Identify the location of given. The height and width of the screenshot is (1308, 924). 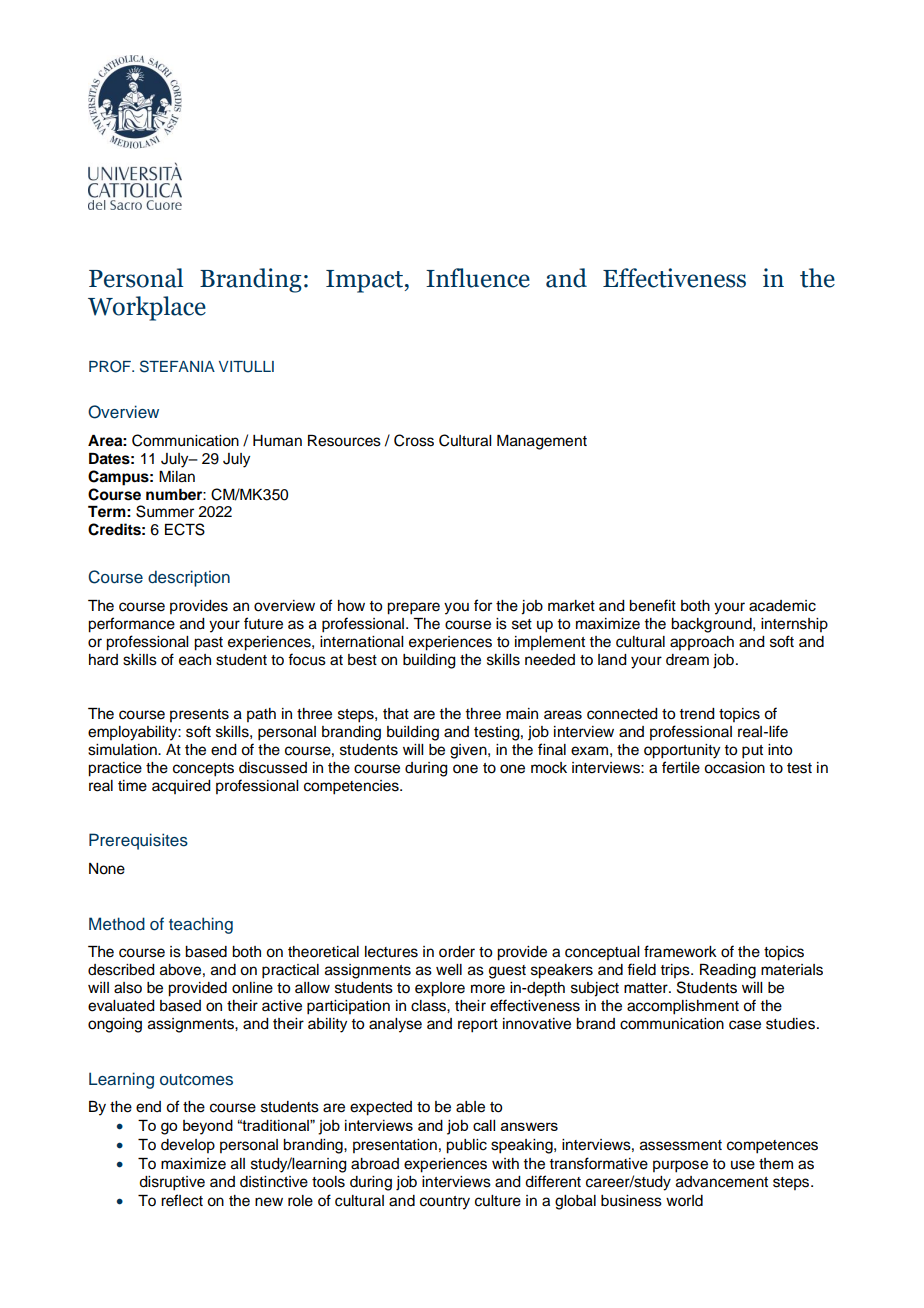
(469, 751).
